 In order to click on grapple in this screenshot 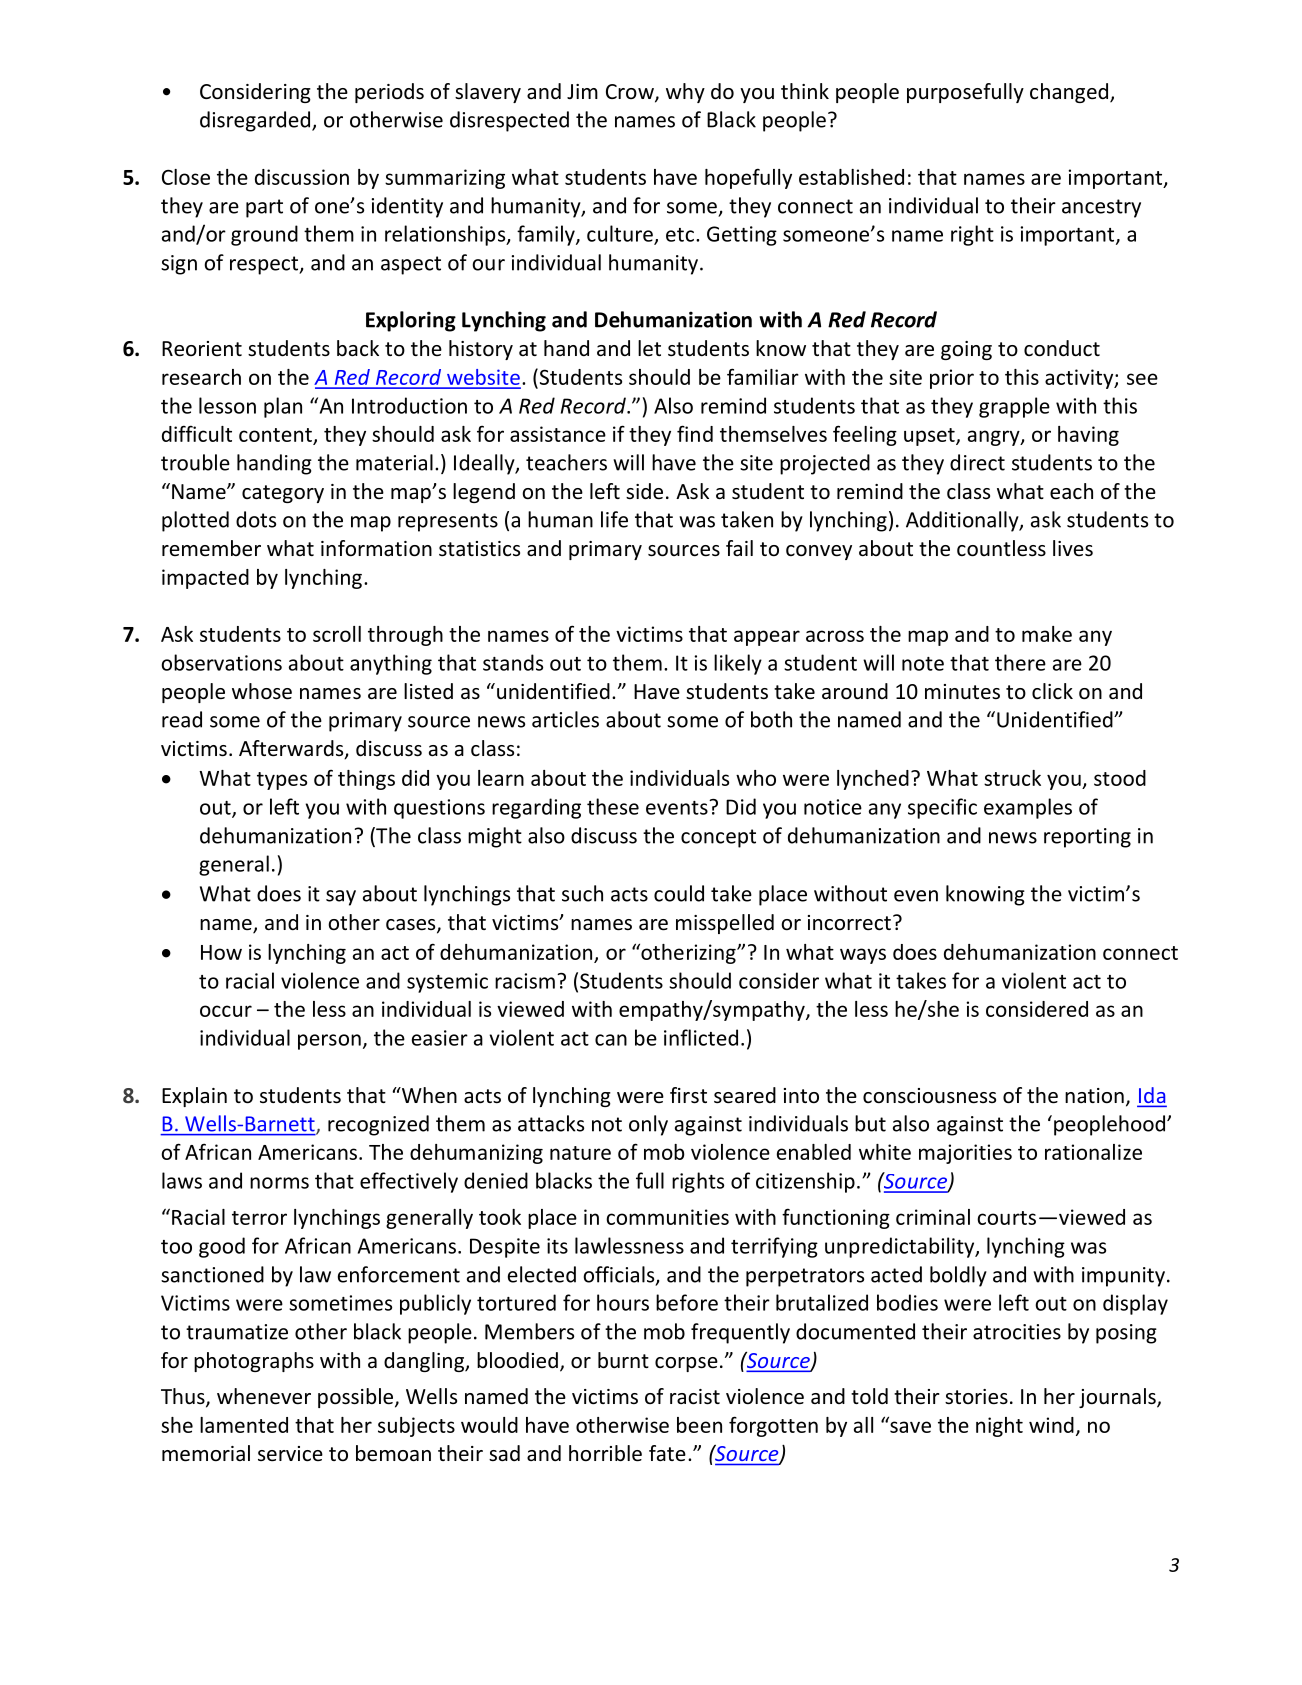, I will do `click(1014, 407)`.
